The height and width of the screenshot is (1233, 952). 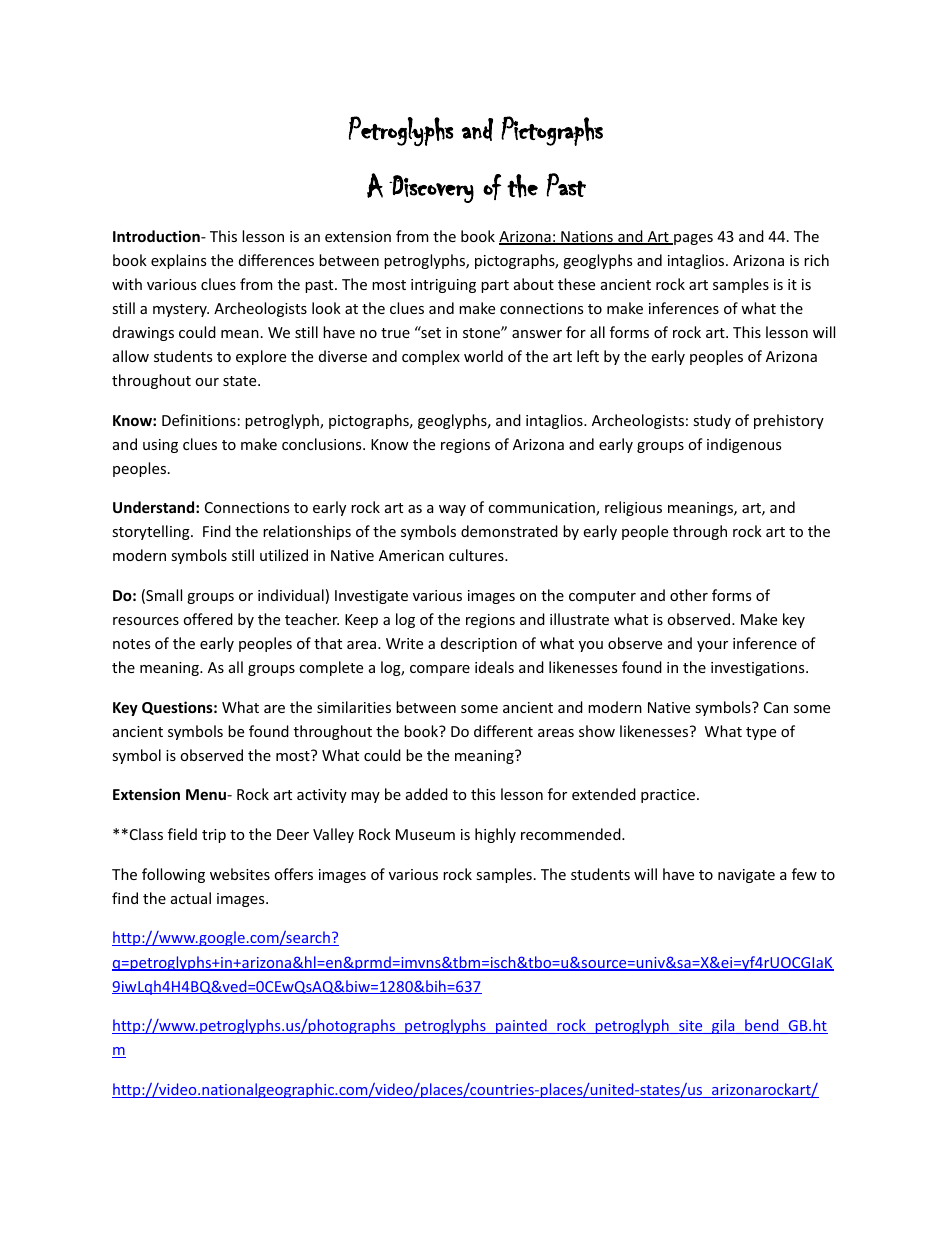 What do you see at coordinates (712, 646) in the screenshot?
I see `your` at bounding box center [712, 646].
